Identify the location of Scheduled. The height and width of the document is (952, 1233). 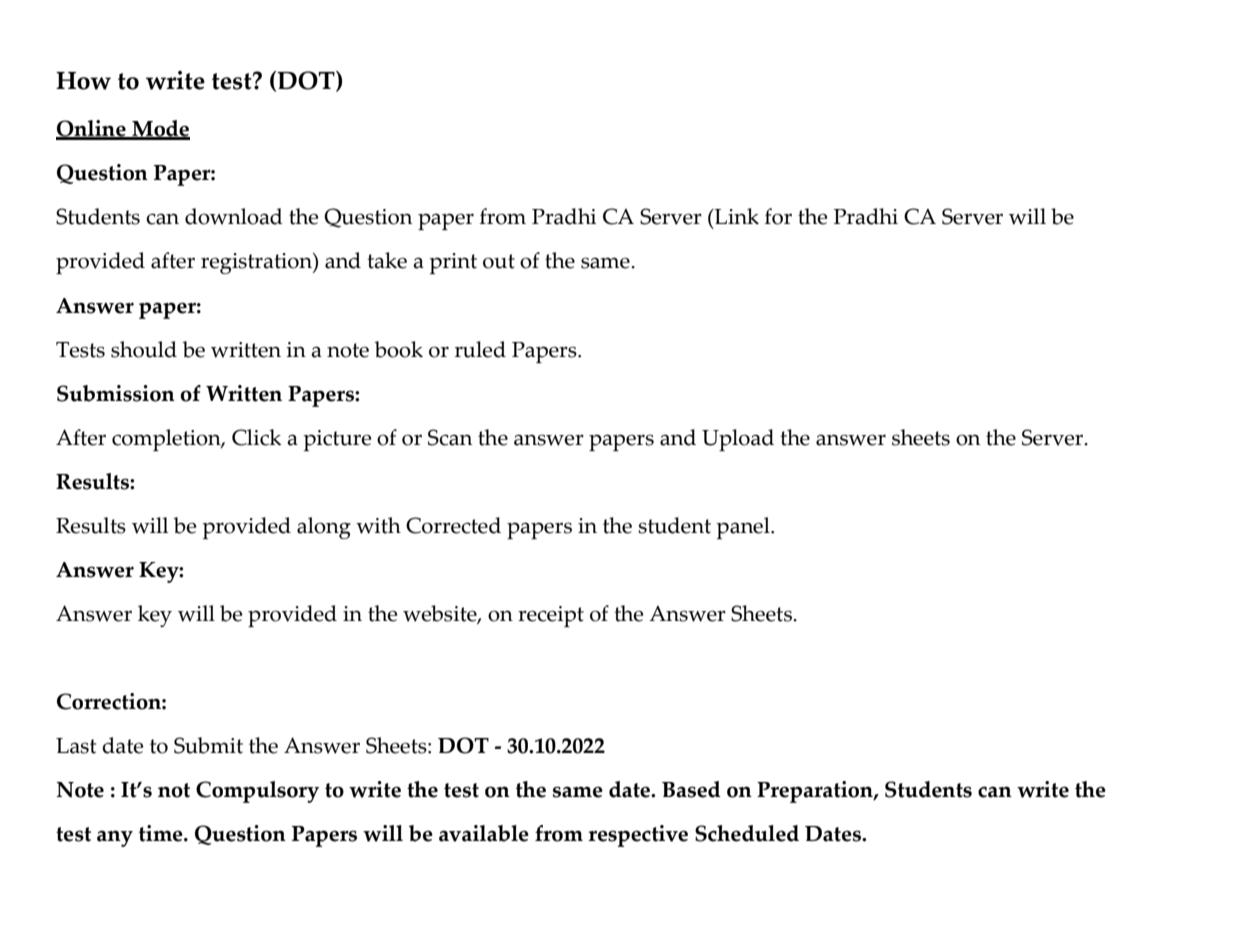
(747, 833).
